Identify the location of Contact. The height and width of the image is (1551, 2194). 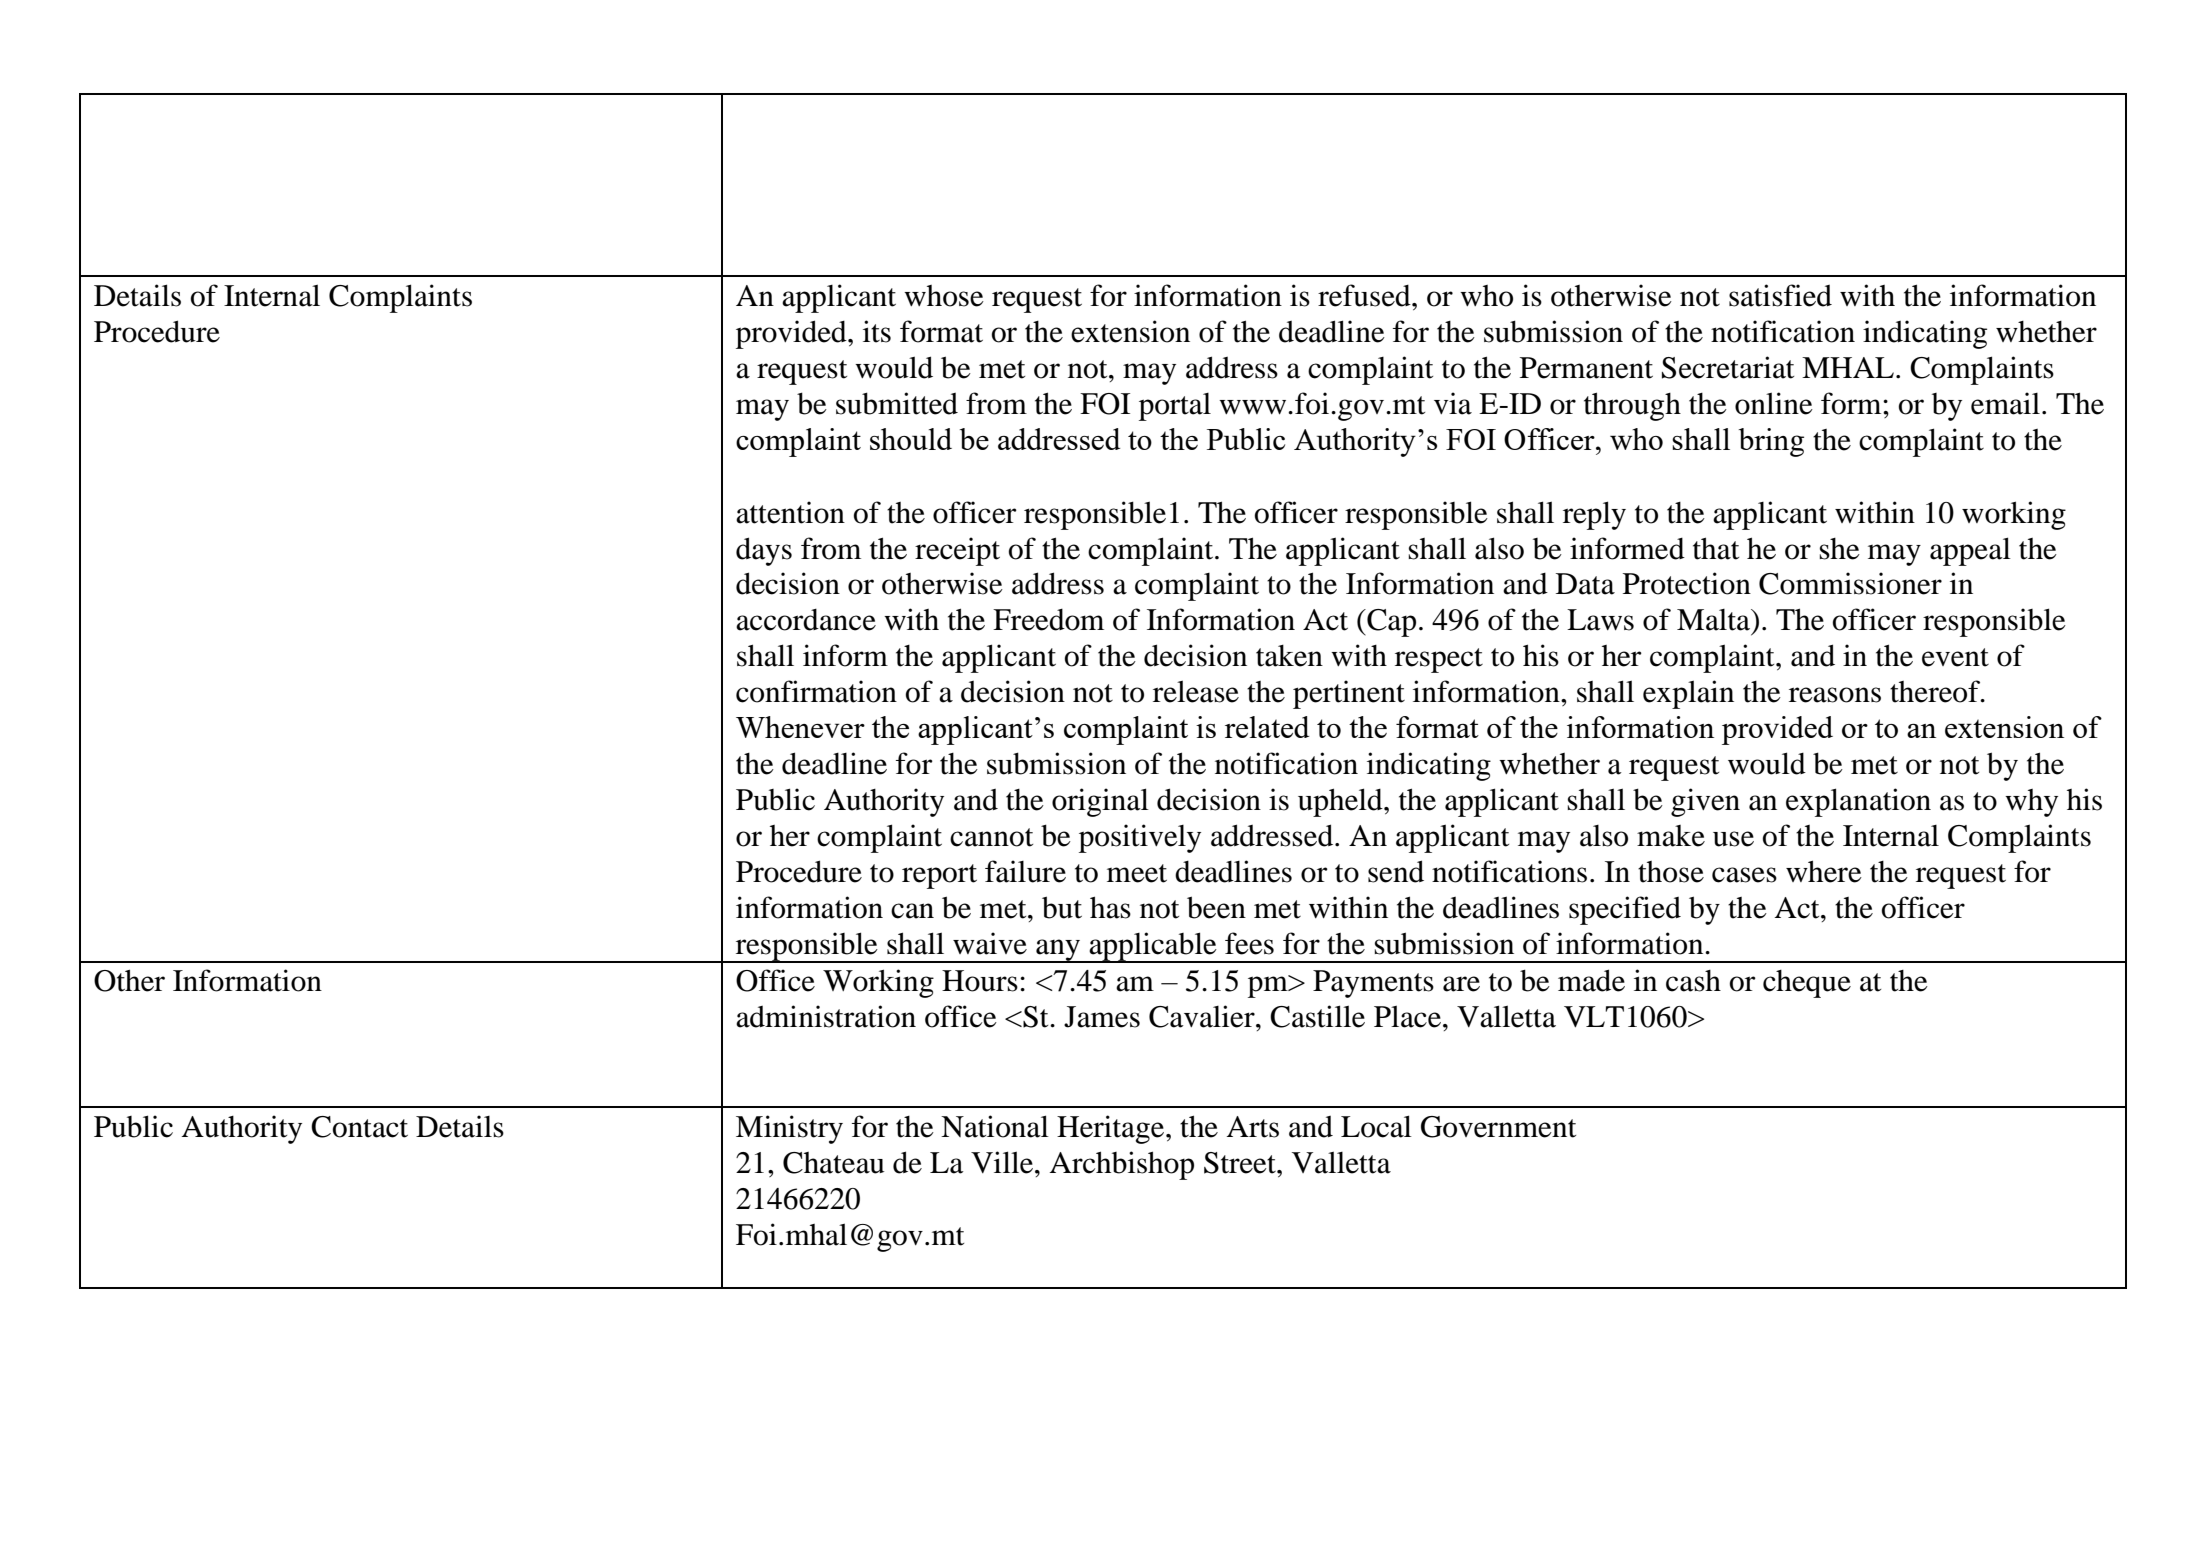
(359, 1127).
